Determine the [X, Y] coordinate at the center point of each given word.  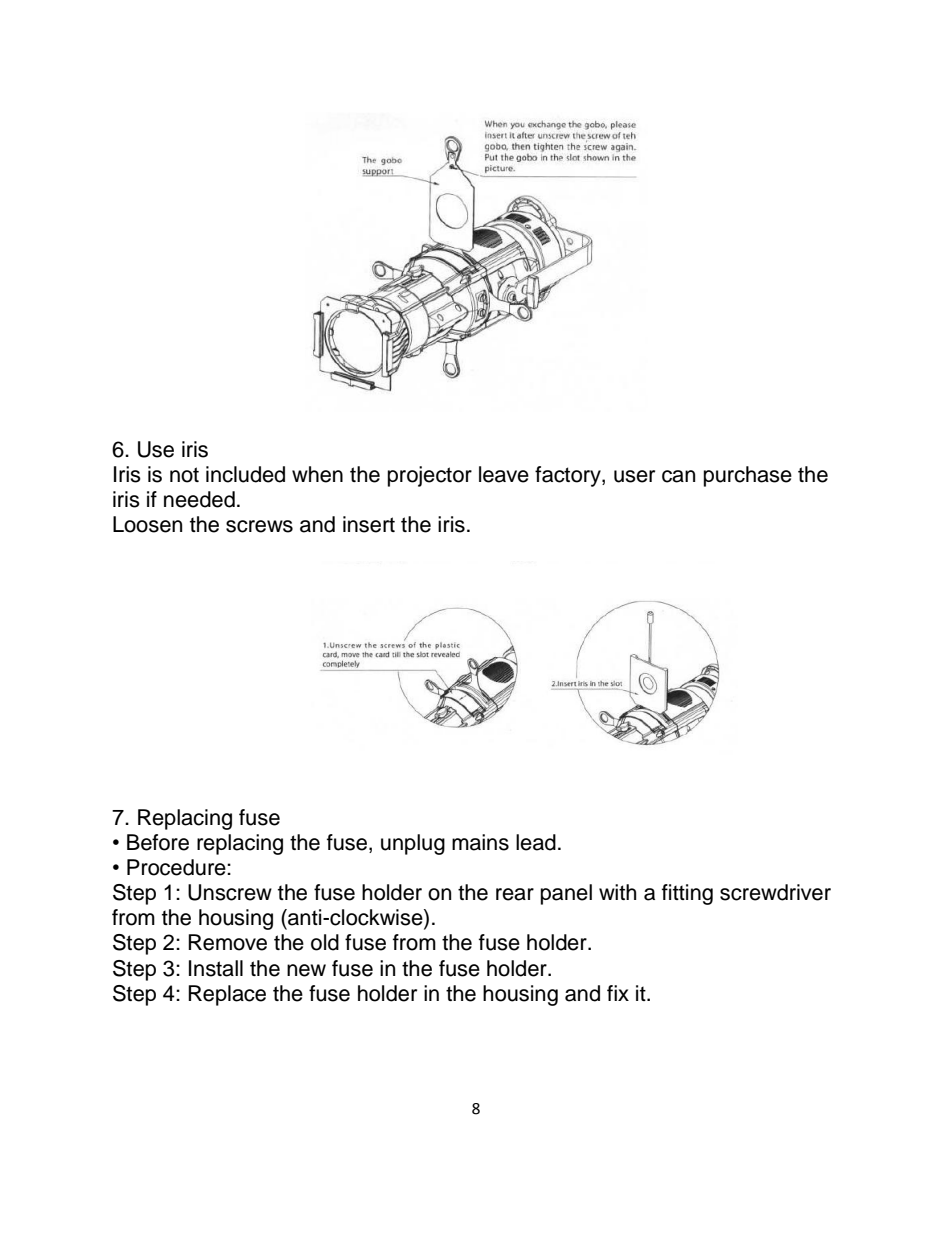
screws [259, 526]
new [306, 970]
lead [536, 842]
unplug [413, 844]
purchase [748, 476]
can [678, 476]
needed [199, 499]
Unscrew [230, 892]
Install [216, 968]
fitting [687, 894]
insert [369, 524]
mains [480, 842]
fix [618, 993]
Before [158, 842]
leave [504, 474]
